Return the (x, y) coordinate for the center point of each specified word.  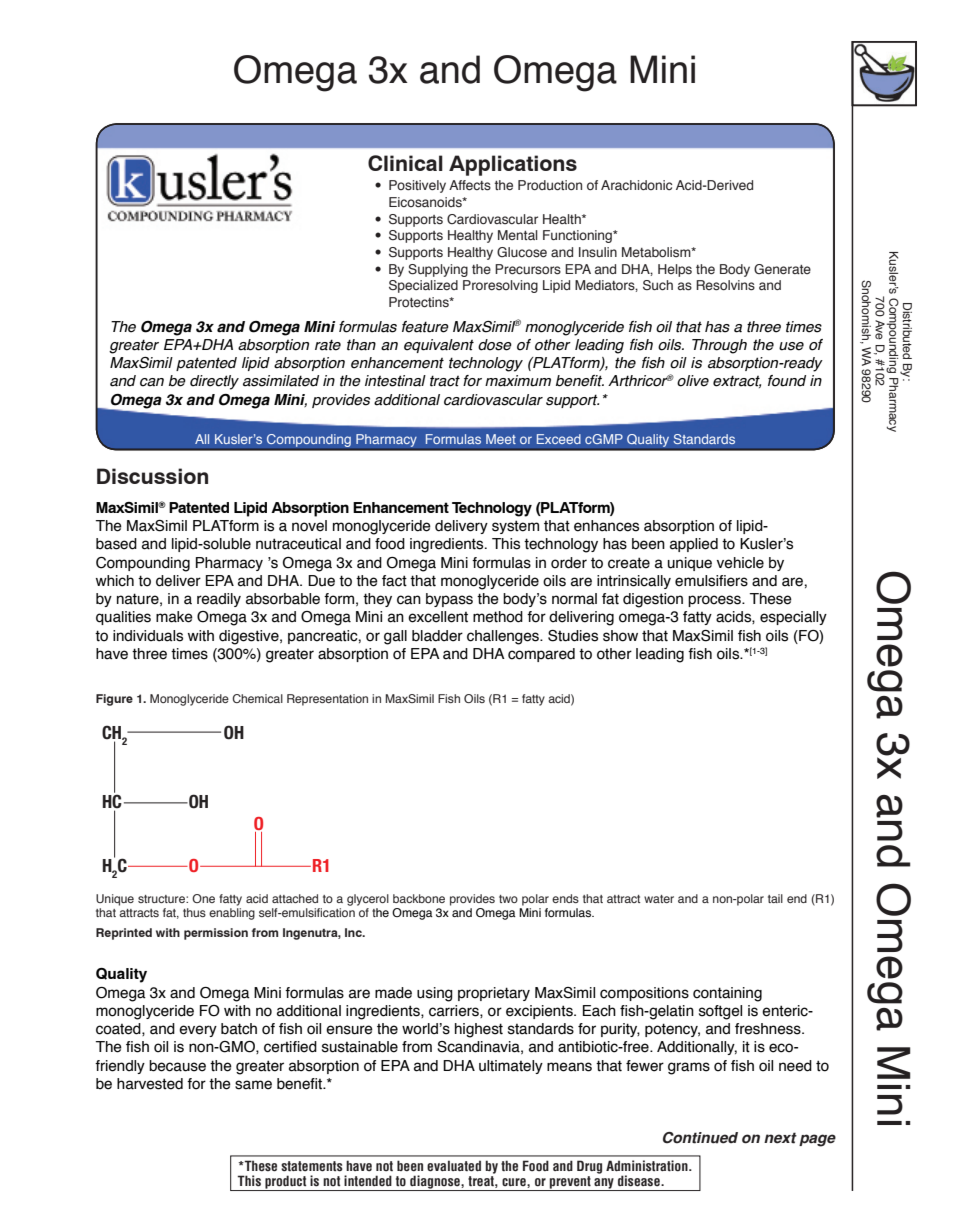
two (508, 899)
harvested (150, 1084)
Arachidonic (636, 185)
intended (368, 1180)
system (515, 527)
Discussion (152, 476)
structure (162, 899)
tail (775, 898)
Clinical (405, 163)
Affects (470, 185)
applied (694, 545)
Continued (700, 1138)
